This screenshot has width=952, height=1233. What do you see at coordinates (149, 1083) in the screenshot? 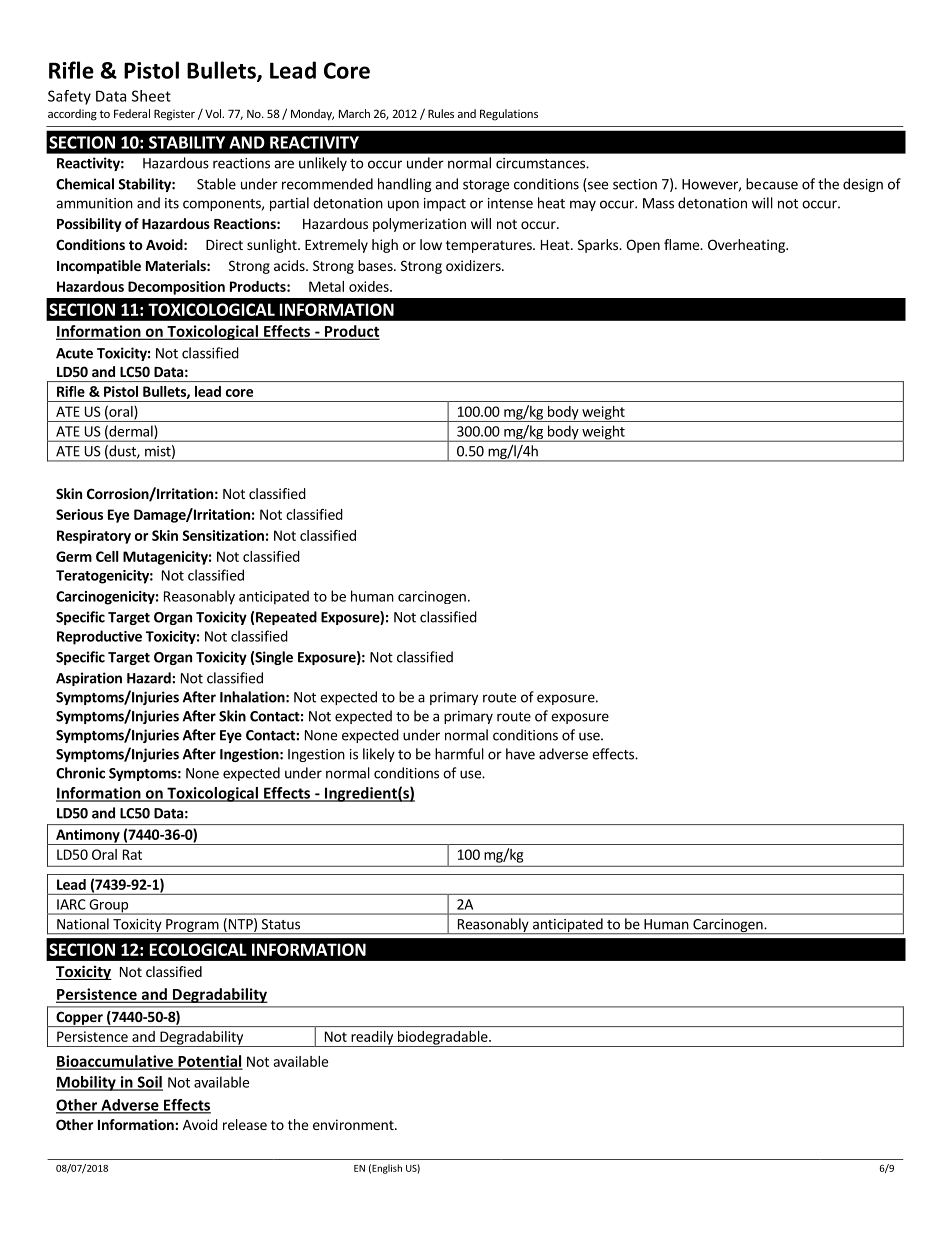
I see `Soil` at bounding box center [149, 1083].
